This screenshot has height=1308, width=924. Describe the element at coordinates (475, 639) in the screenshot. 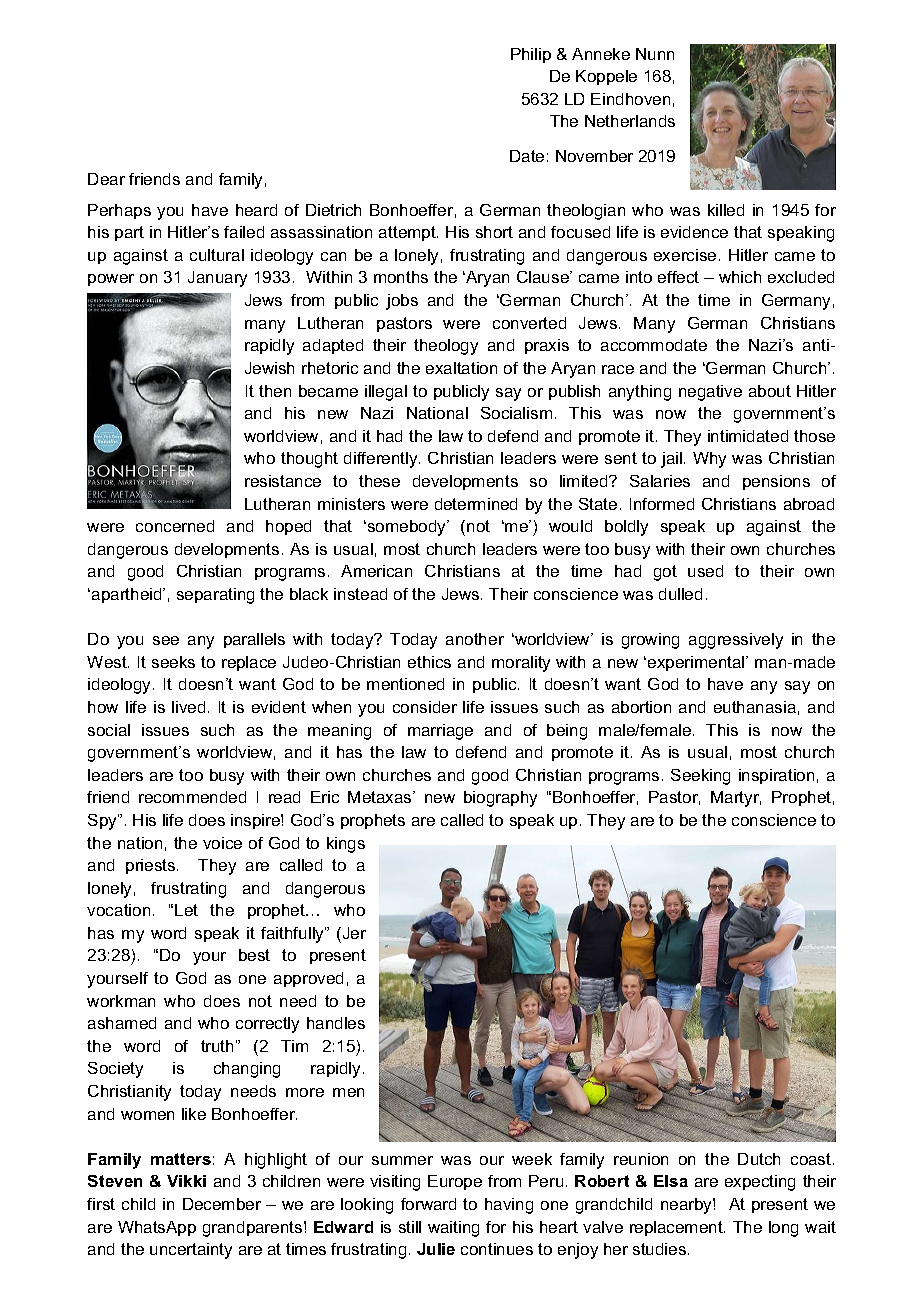

I see `another` at that location.
